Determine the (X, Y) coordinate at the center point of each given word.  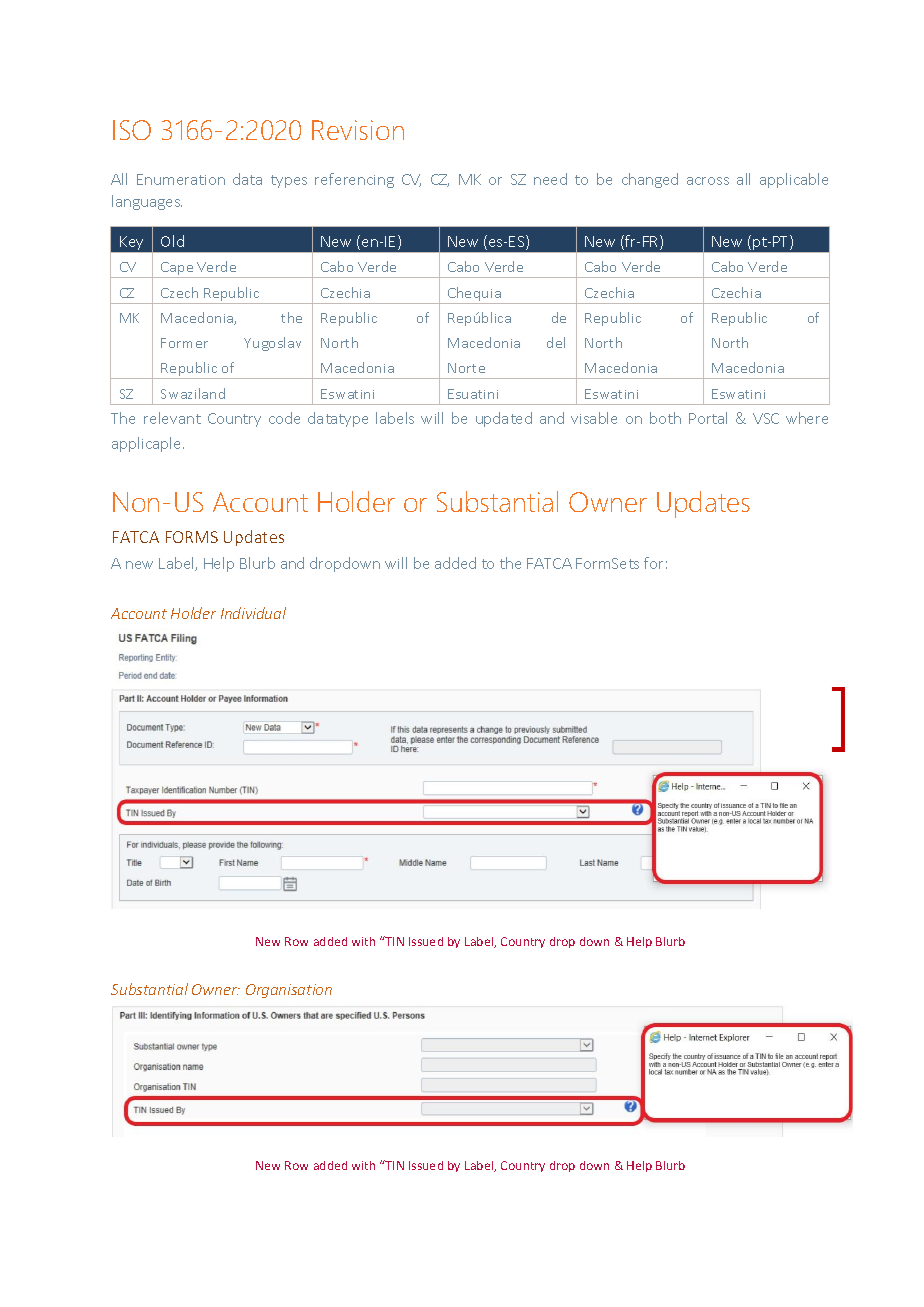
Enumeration (181, 179)
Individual (253, 613)
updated (504, 419)
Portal (708, 418)
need (550, 179)
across (708, 181)
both (665, 418)
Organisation (289, 991)
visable (594, 418)
